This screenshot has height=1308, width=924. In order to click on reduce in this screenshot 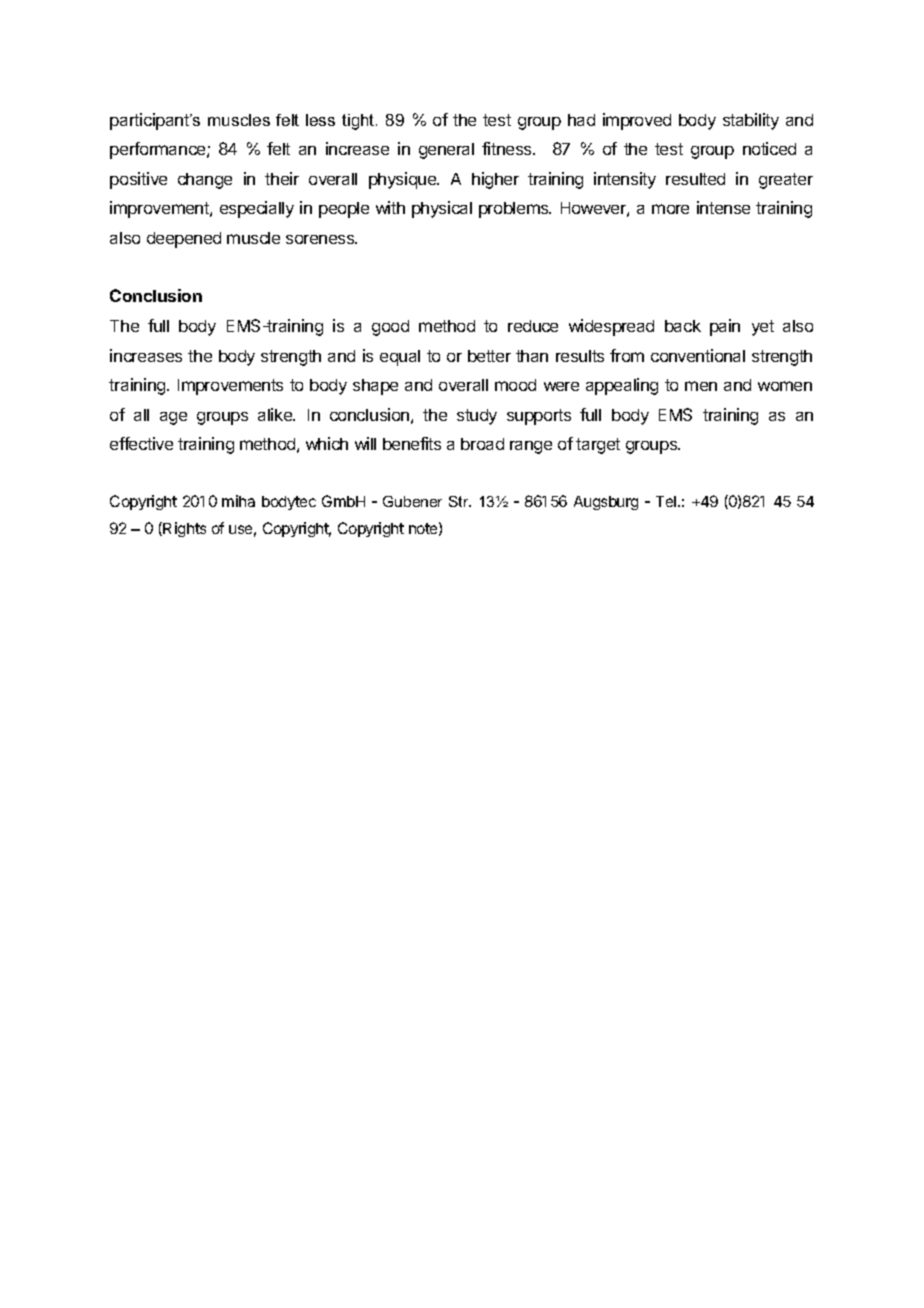, I will do `click(533, 326)`.
